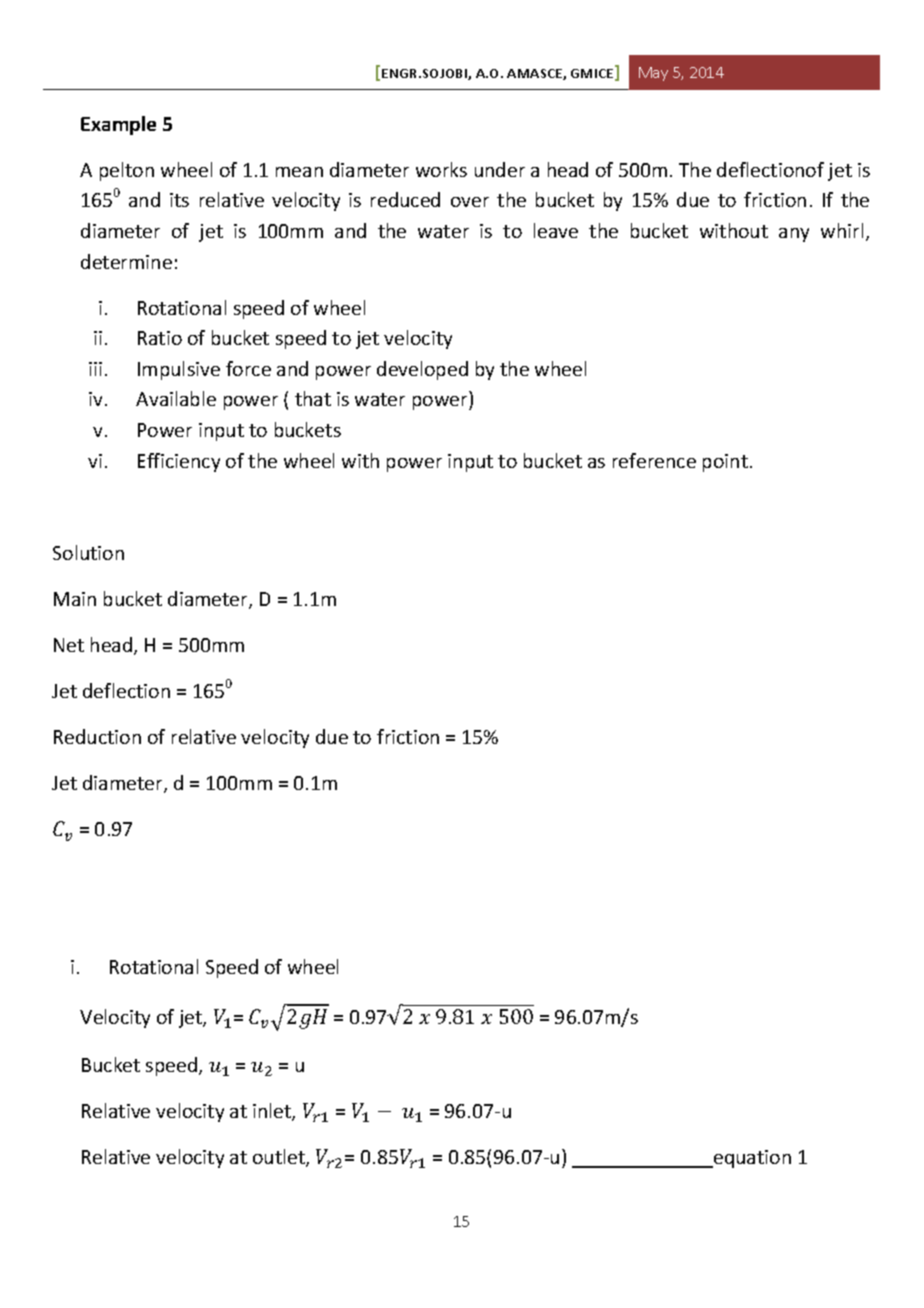 This page has width=924, height=1308. Describe the element at coordinates (422, 370) in the page. I see `developed` at that location.
